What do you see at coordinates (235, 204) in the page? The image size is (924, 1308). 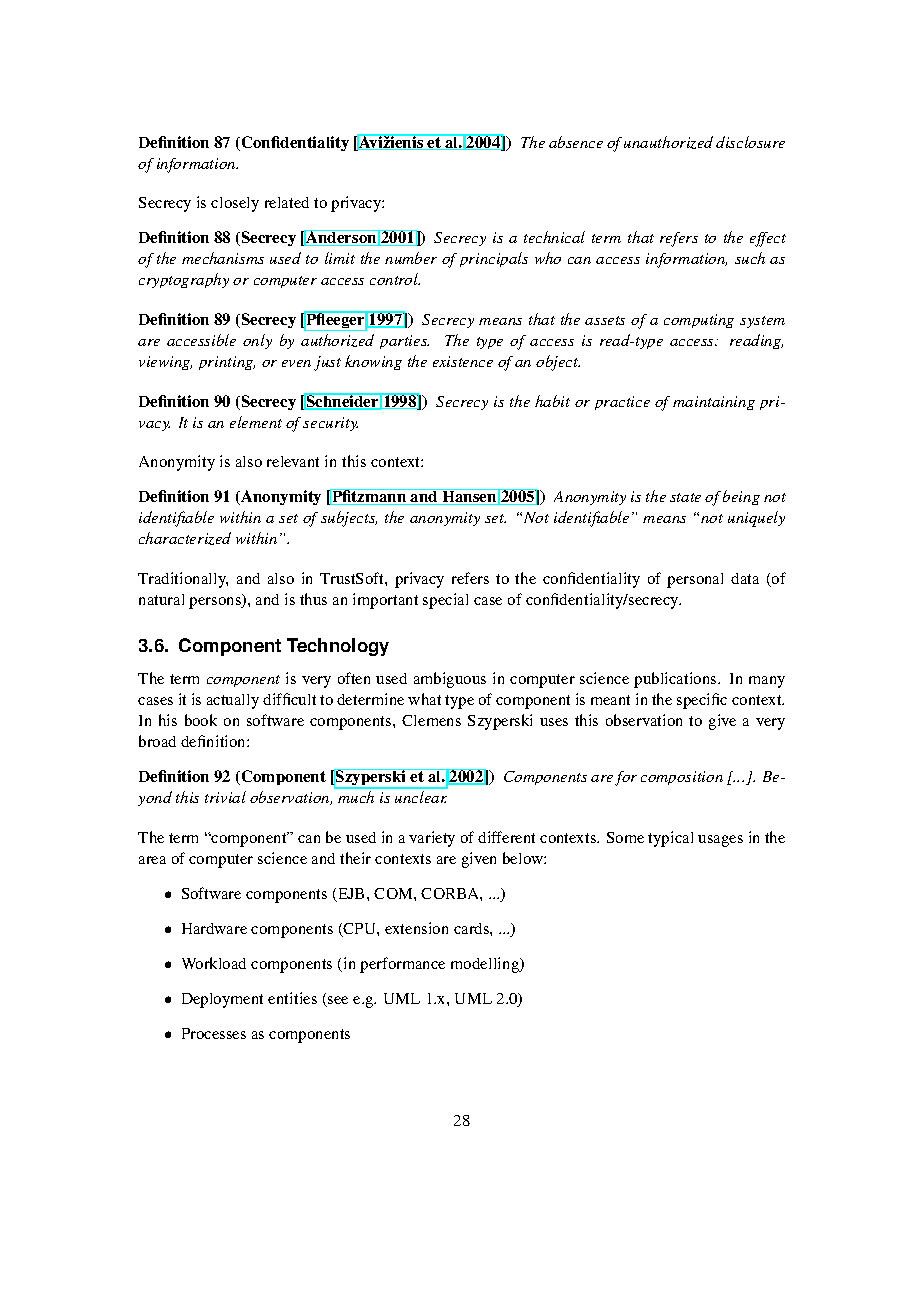 I see `closely` at bounding box center [235, 204].
